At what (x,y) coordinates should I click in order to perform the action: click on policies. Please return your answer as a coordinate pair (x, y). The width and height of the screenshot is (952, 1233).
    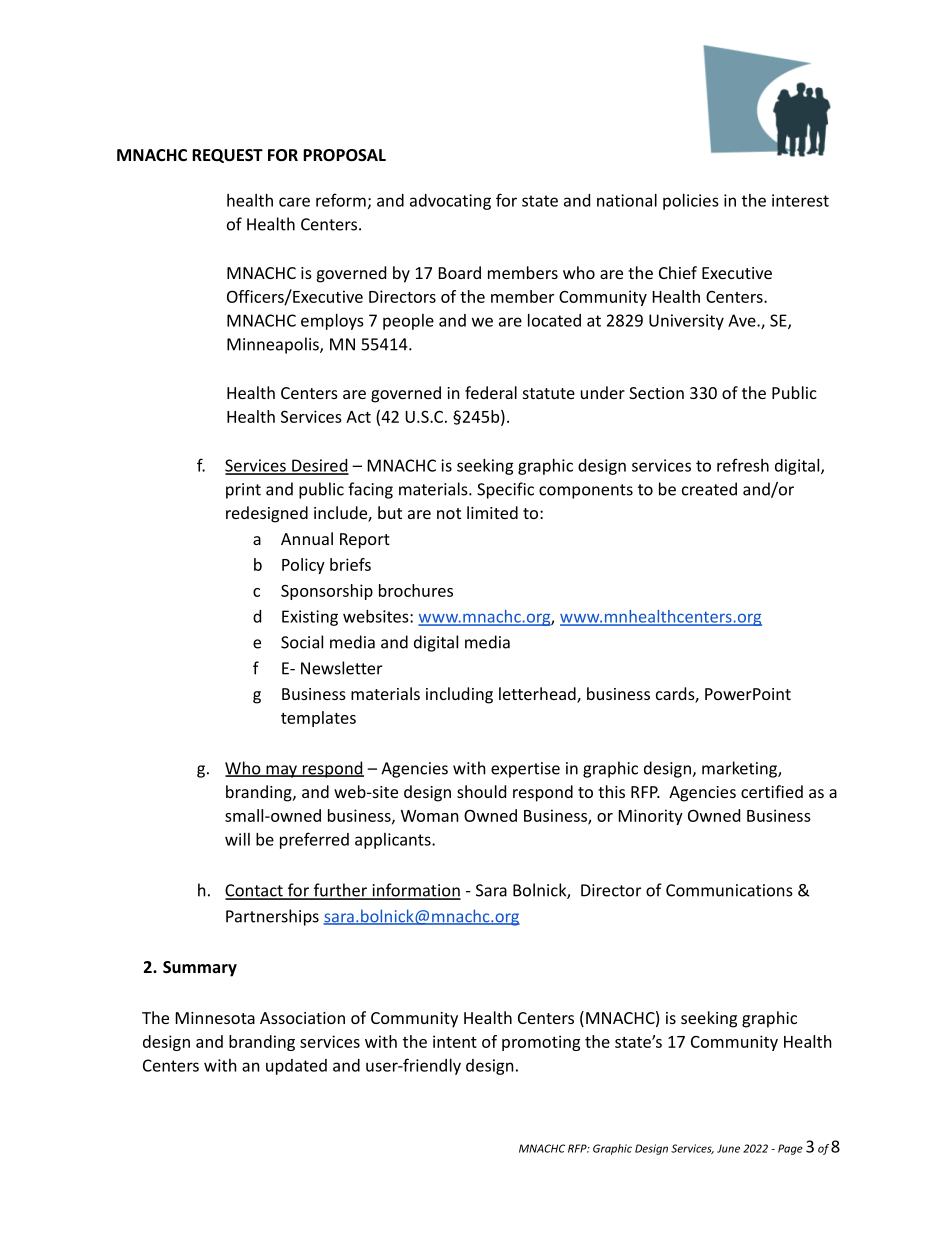
    Looking at the image, I should click on (691, 202).
